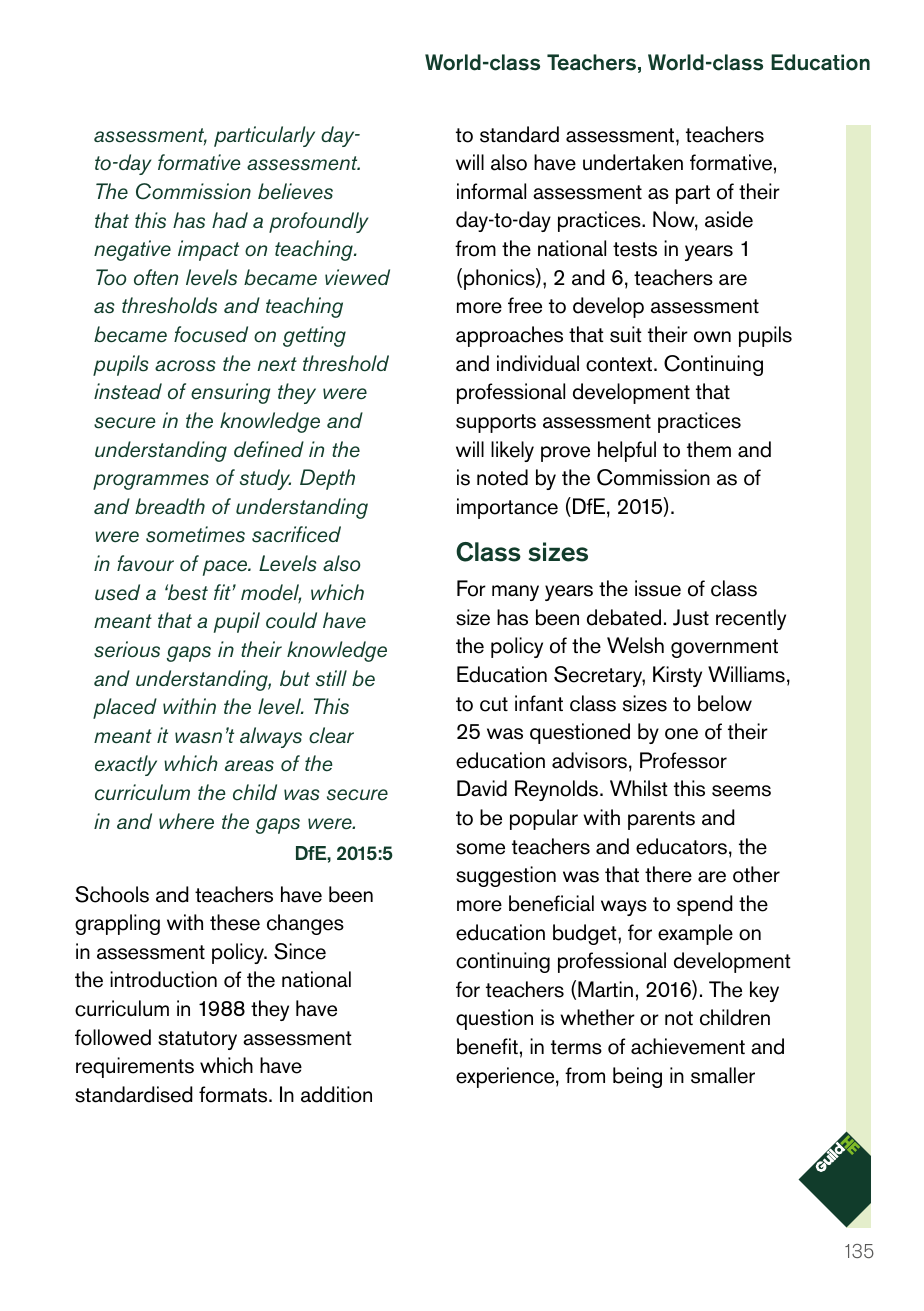  I want to click on statutory, so click(197, 1040).
